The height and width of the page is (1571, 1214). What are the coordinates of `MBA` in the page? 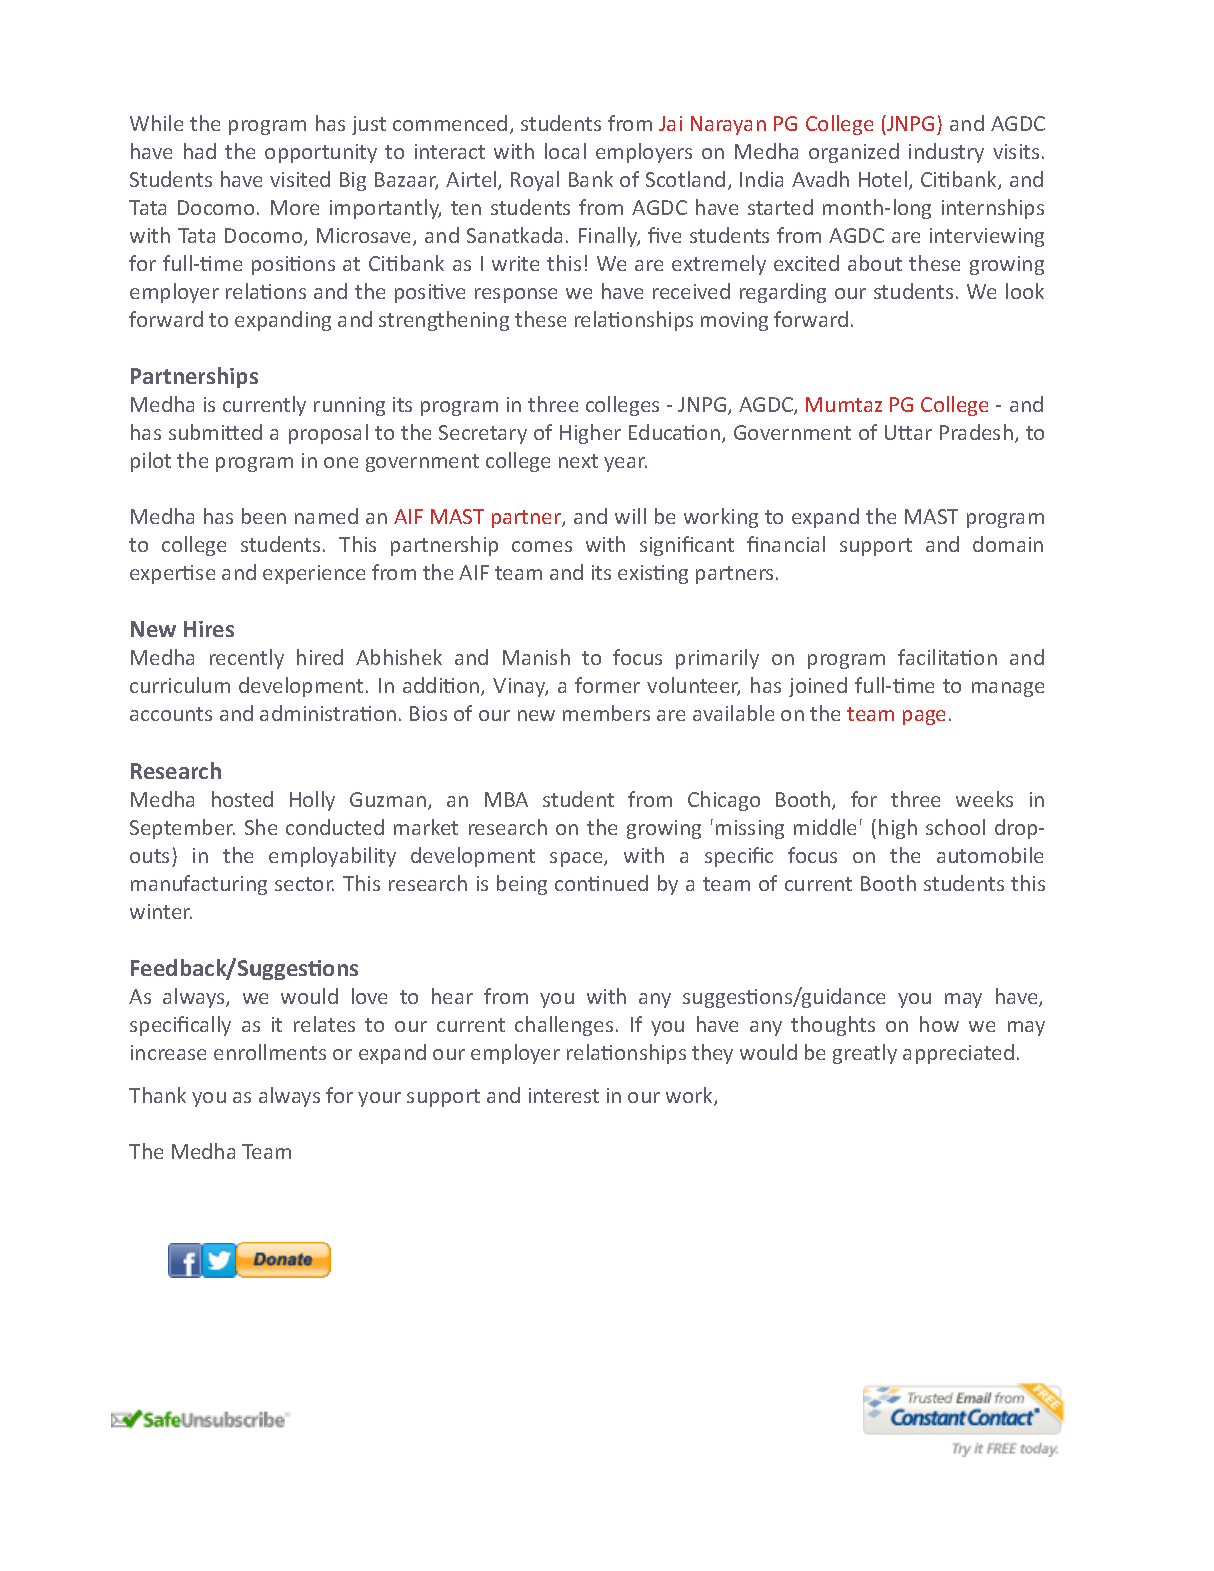 It's located at (506, 799).
